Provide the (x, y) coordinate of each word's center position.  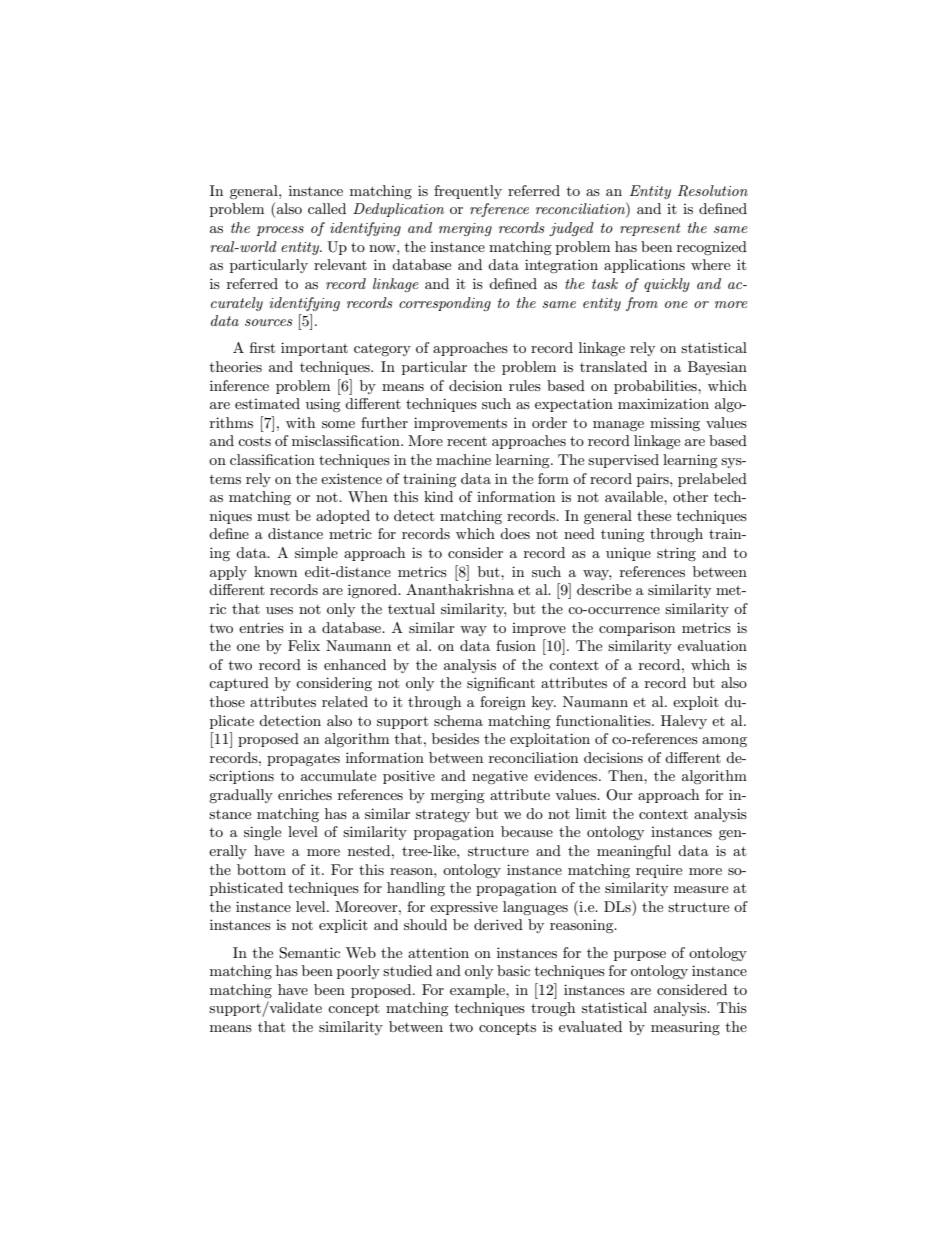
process (280, 231)
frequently (468, 192)
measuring (685, 1028)
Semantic (309, 953)
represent (650, 229)
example (478, 991)
